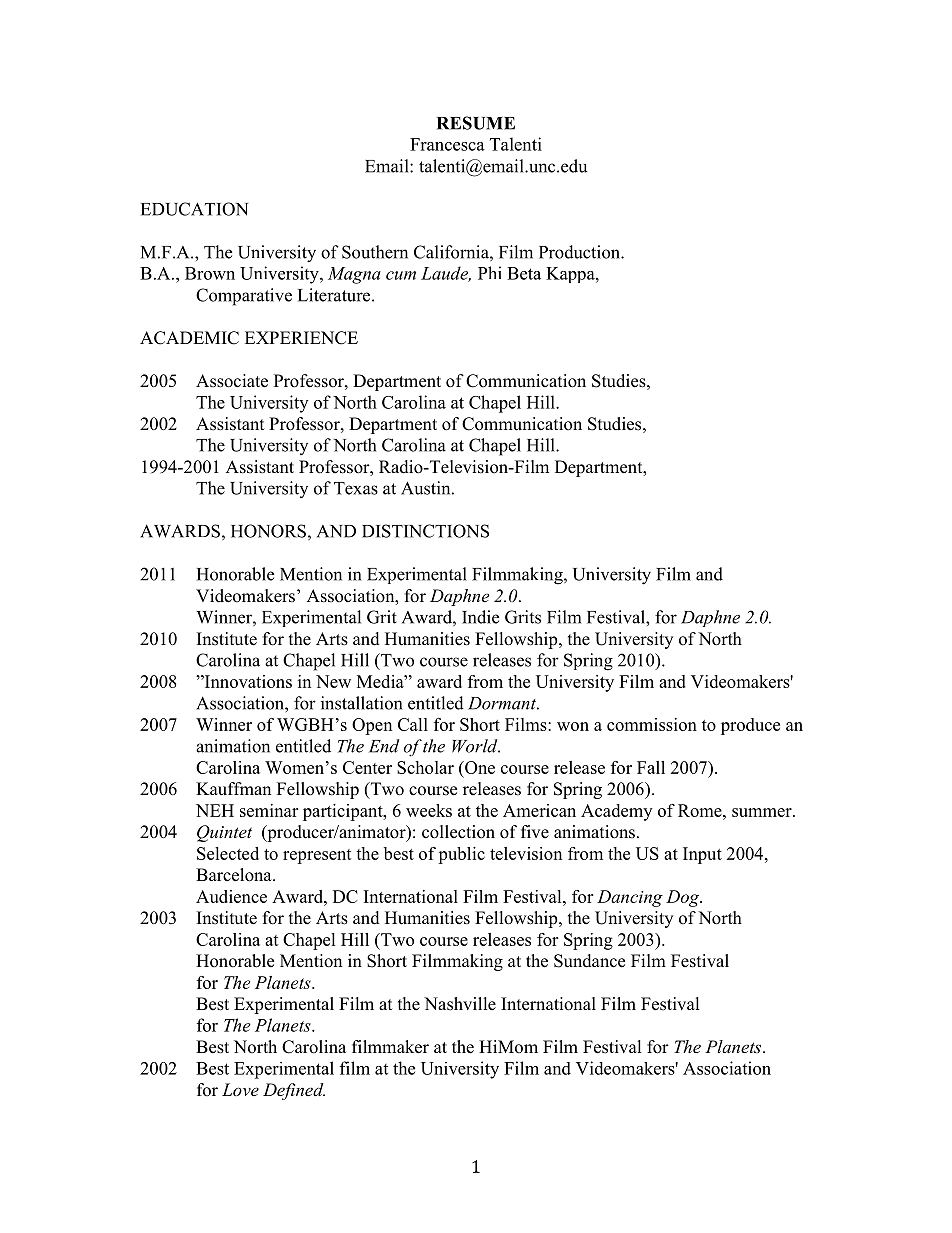  Describe the element at coordinates (233, 789) in the page. I see `Kauffman` at that location.
